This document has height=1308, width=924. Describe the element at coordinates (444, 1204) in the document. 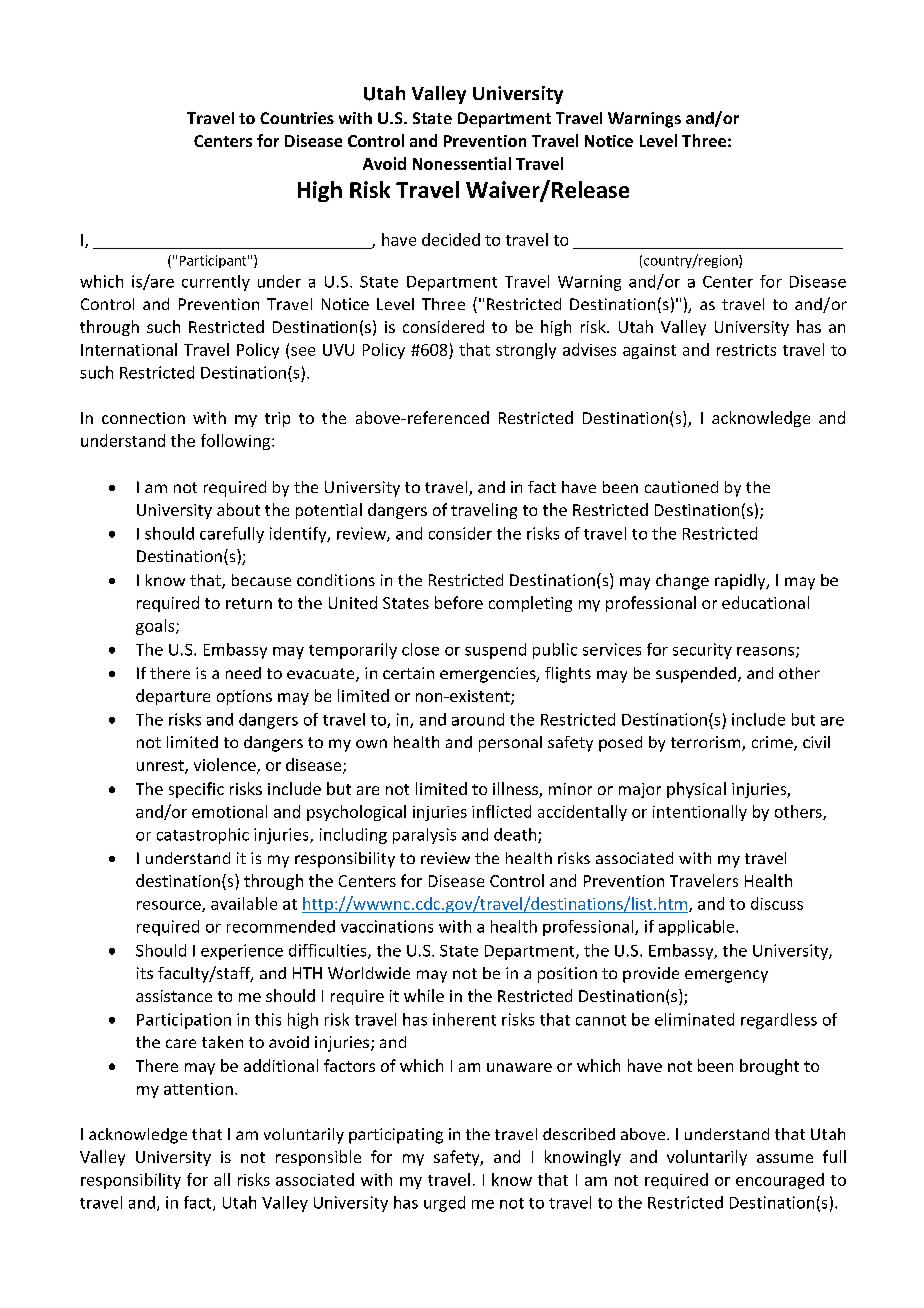

I see `urged` at that location.
